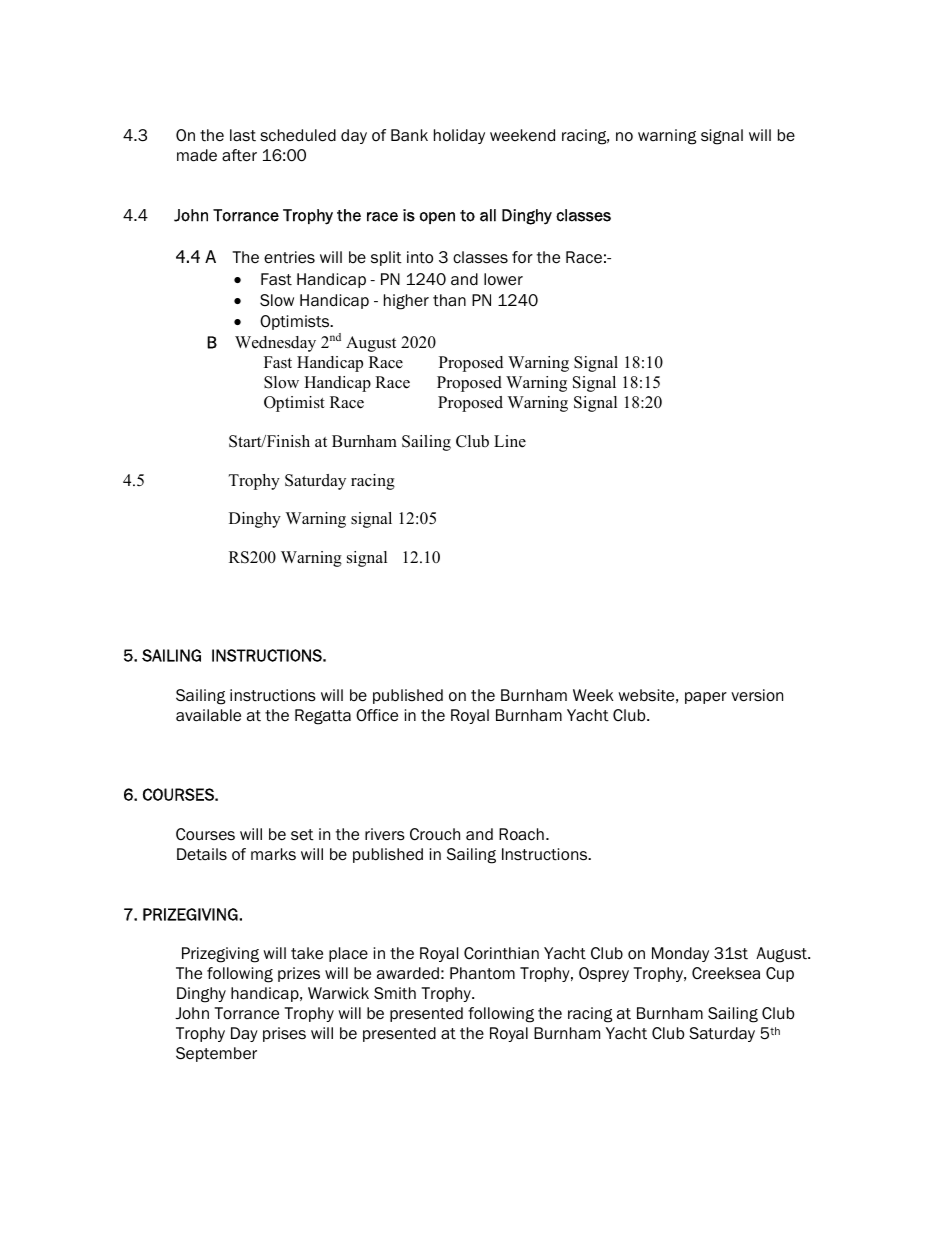  I want to click on after, so click(239, 155).
